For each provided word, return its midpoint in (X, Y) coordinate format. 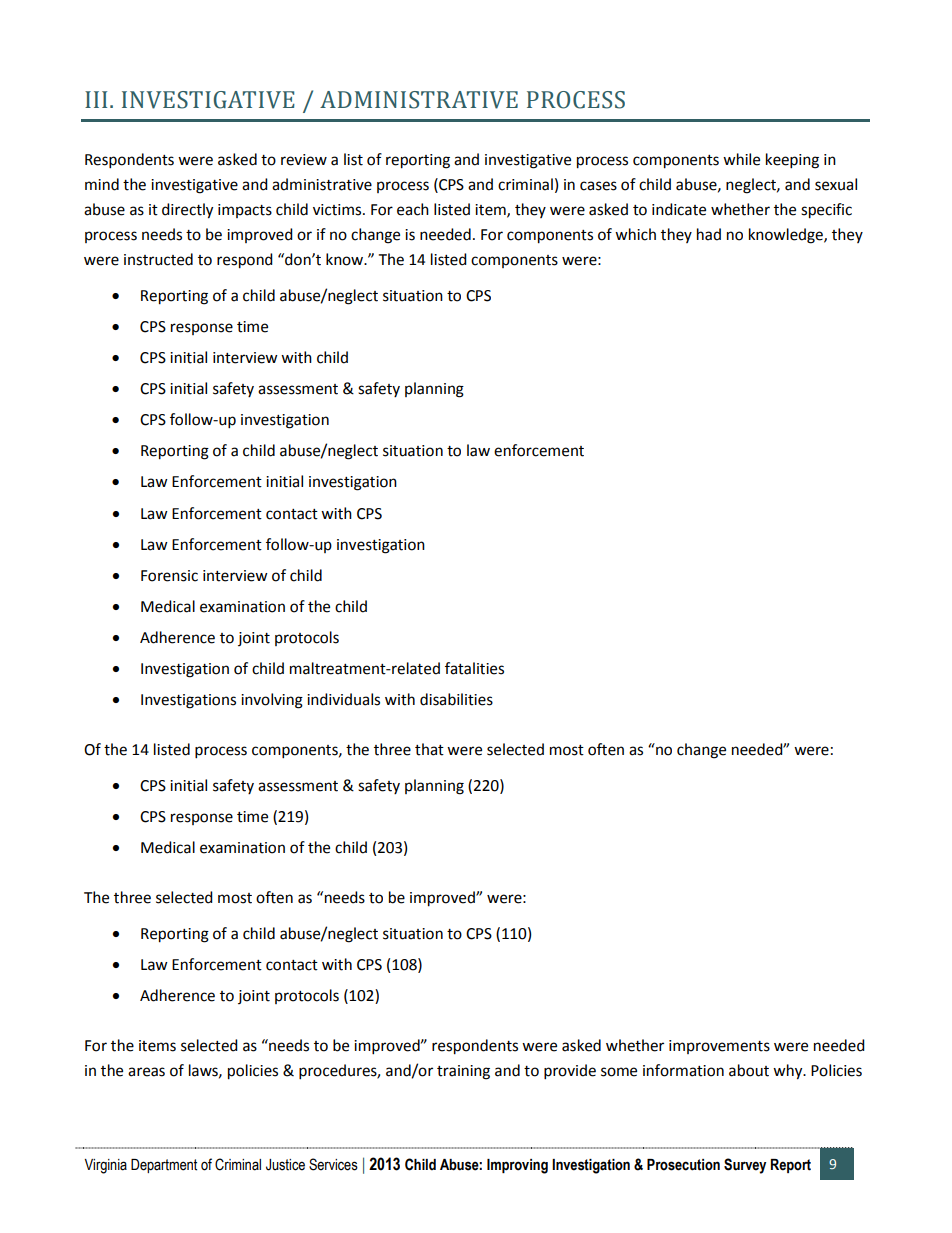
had (709, 234)
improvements (719, 1047)
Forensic (169, 576)
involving (272, 701)
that (429, 749)
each (413, 209)
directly (187, 211)
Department (164, 1166)
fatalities (474, 668)
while (741, 159)
